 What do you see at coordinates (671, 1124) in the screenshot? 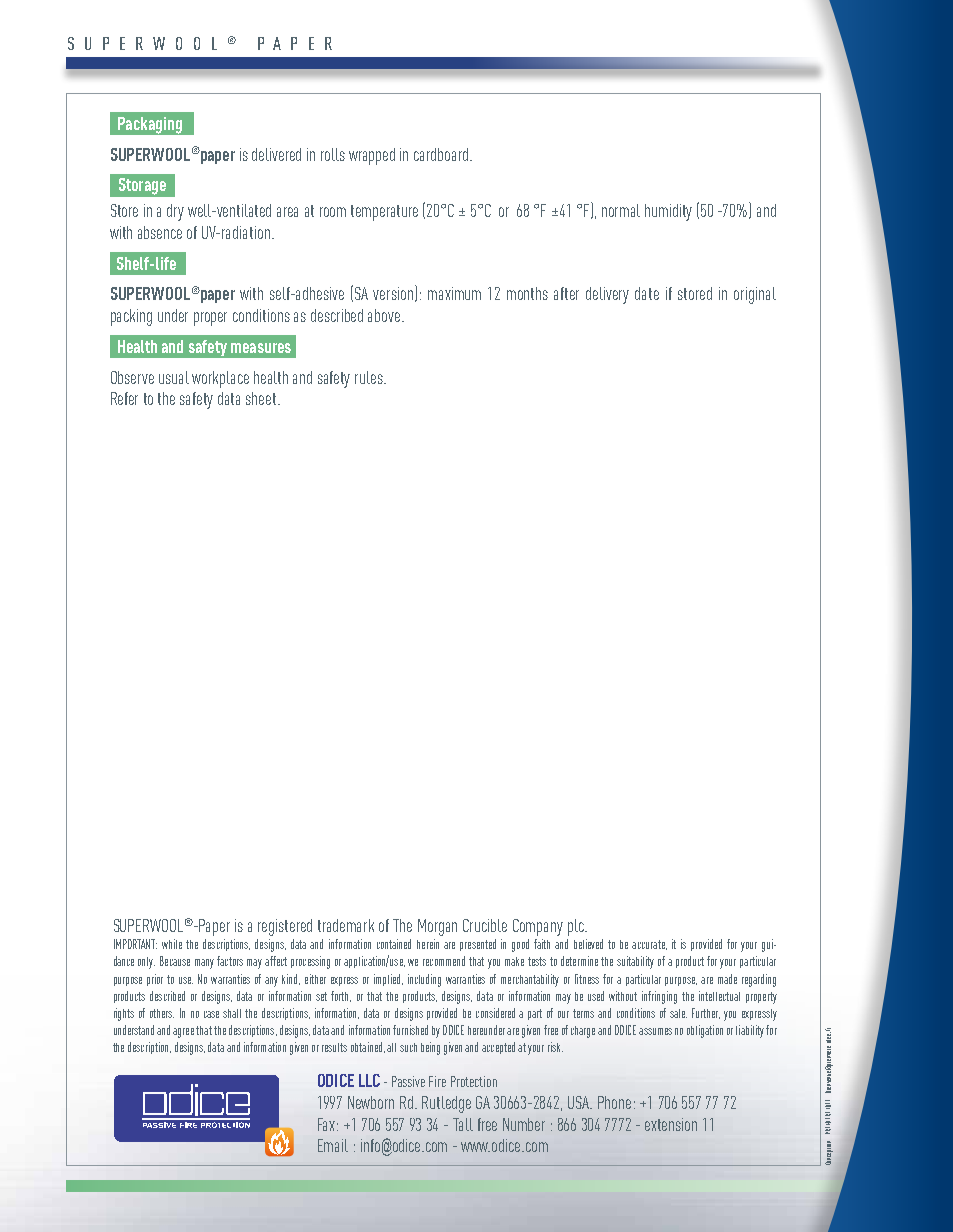
I see `extension` at bounding box center [671, 1124].
